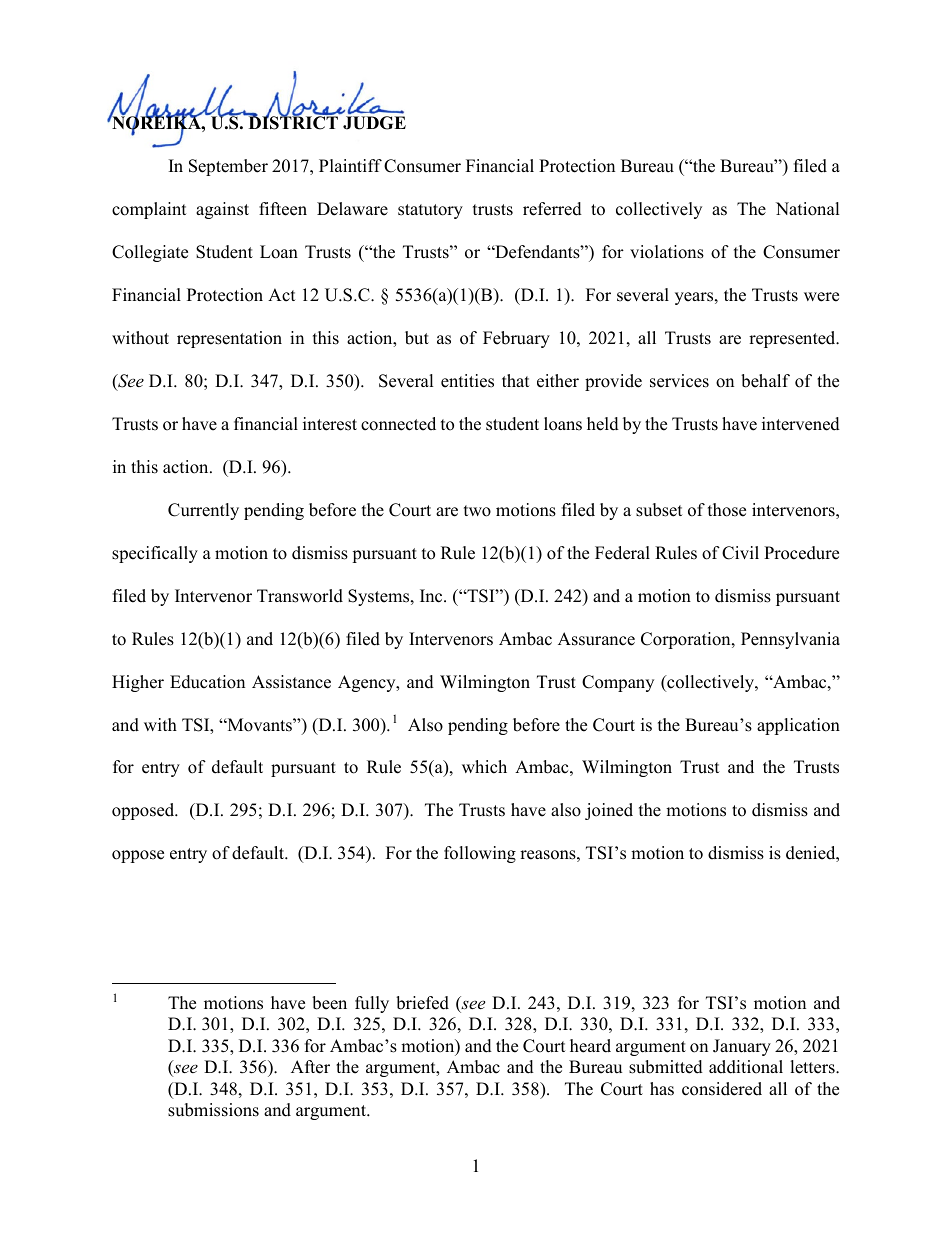 The width and height of the image is (952, 1233). Describe the element at coordinates (213, 1110) in the image. I see `submissions` at that location.
